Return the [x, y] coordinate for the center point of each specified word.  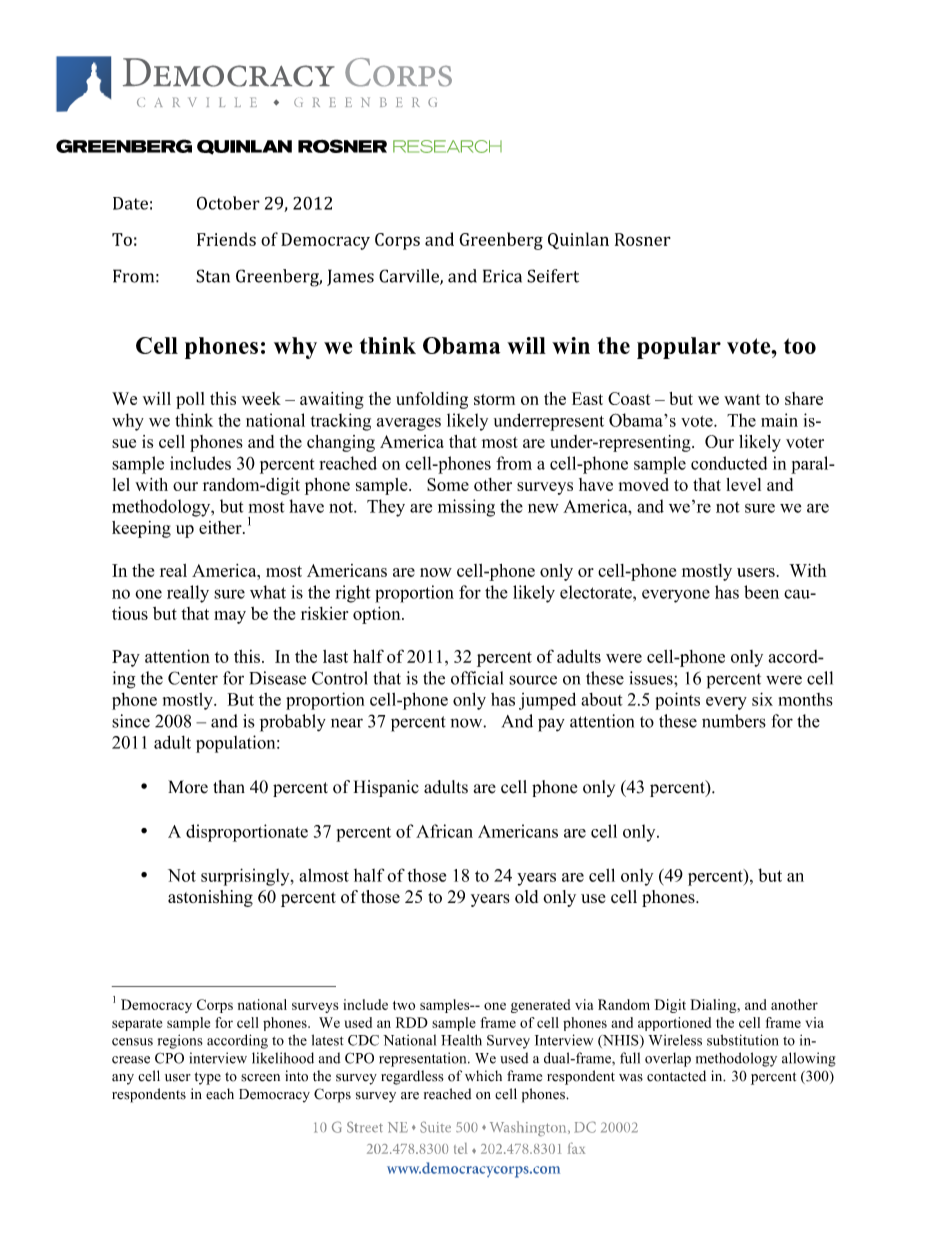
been [761, 592]
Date [130, 203]
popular [679, 348]
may [230, 617]
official [477, 678]
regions [180, 1041]
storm [494, 399]
